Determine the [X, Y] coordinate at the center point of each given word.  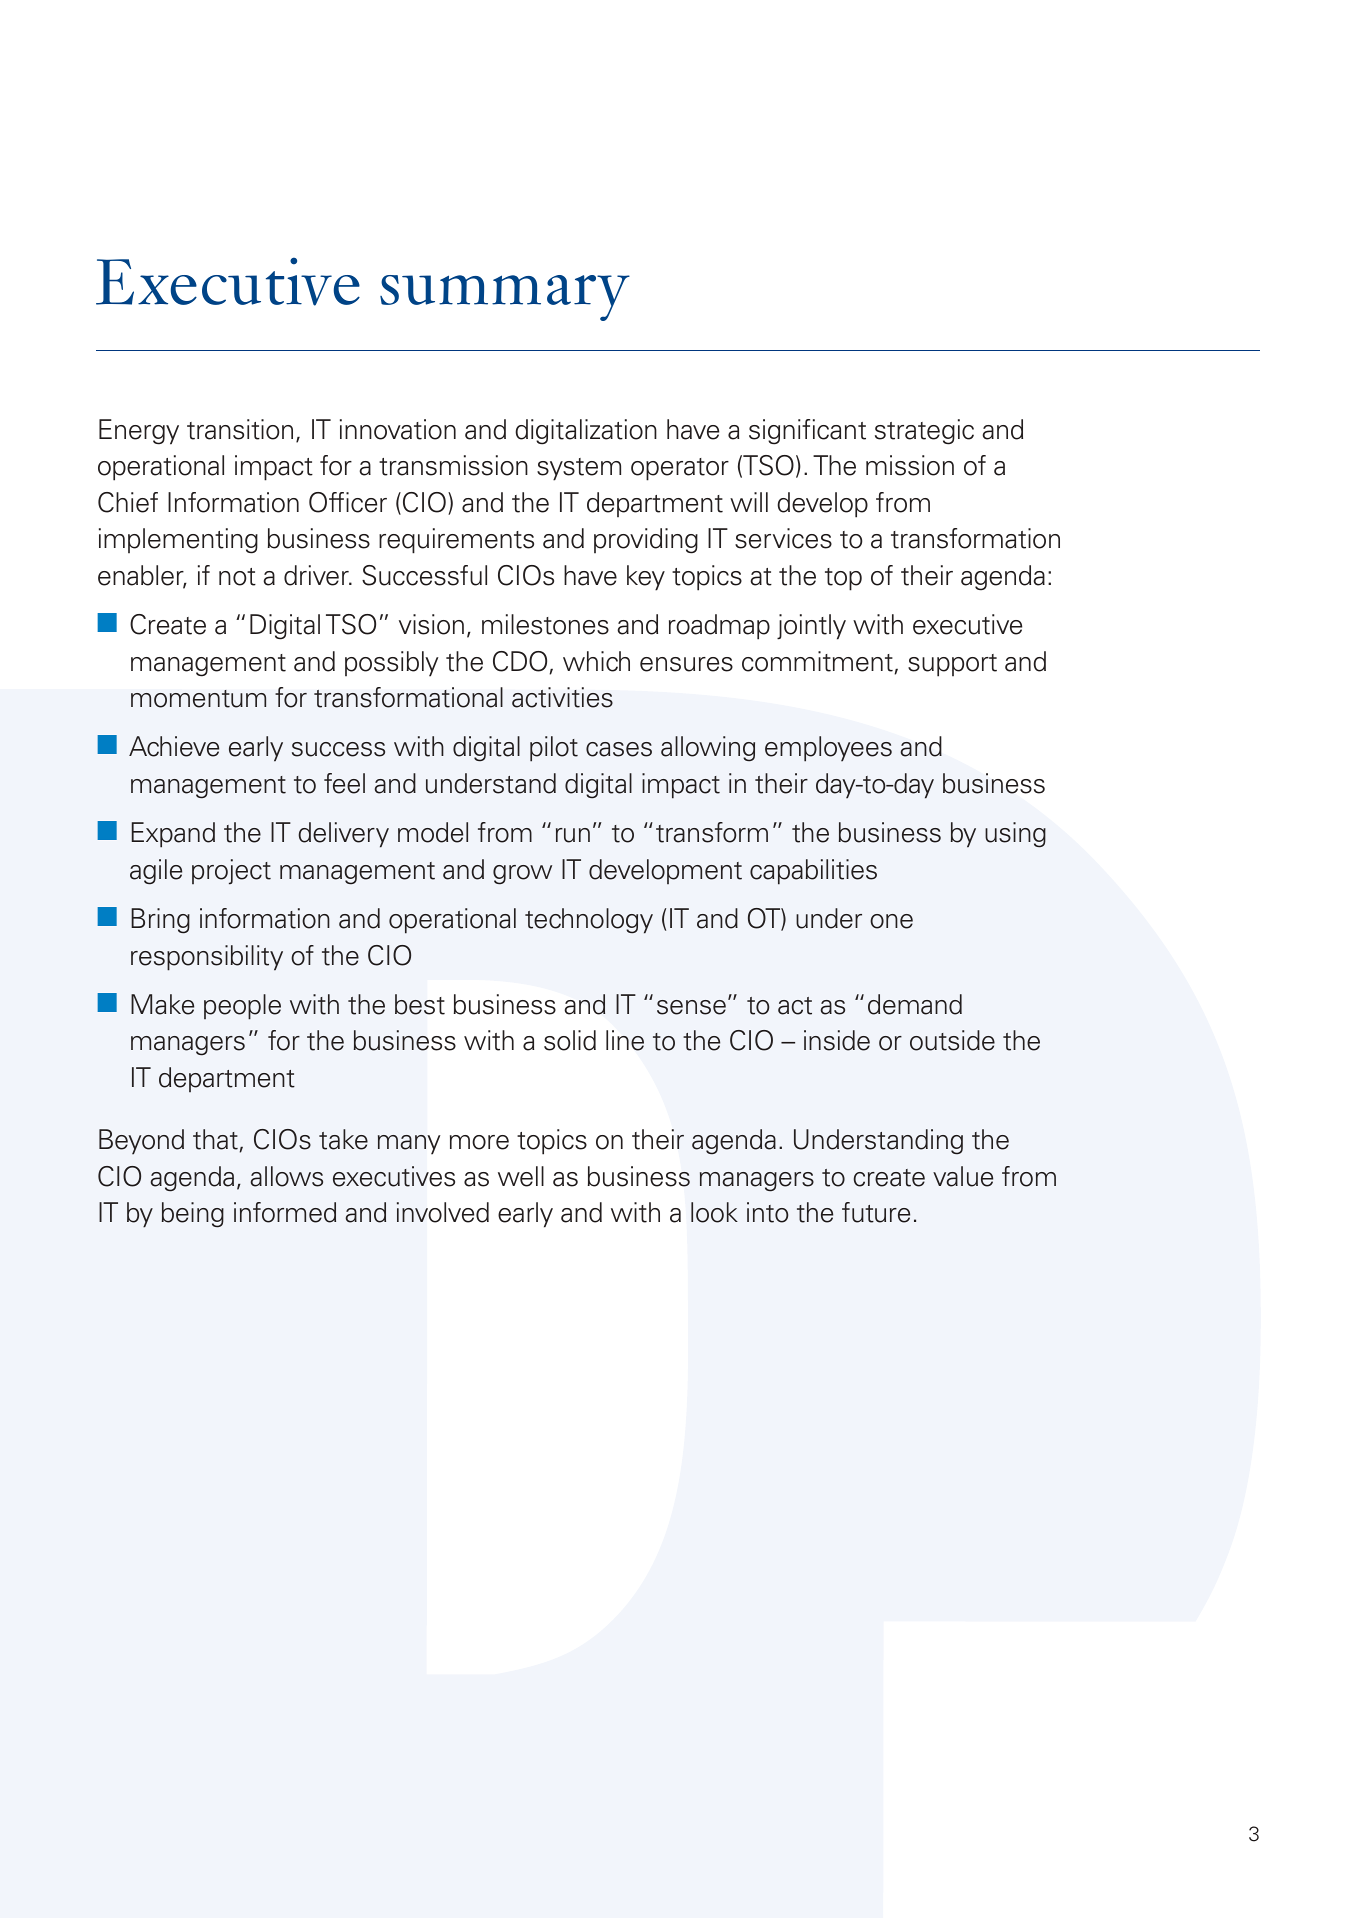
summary [505, 298]
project [231, 872]
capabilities [813, 872]
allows [286, 1176]
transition [240, 429]
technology [589, 921]
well [521, 1176]
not [237, 577]
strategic [924, 432]
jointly [811, 627]
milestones [545, 624]
